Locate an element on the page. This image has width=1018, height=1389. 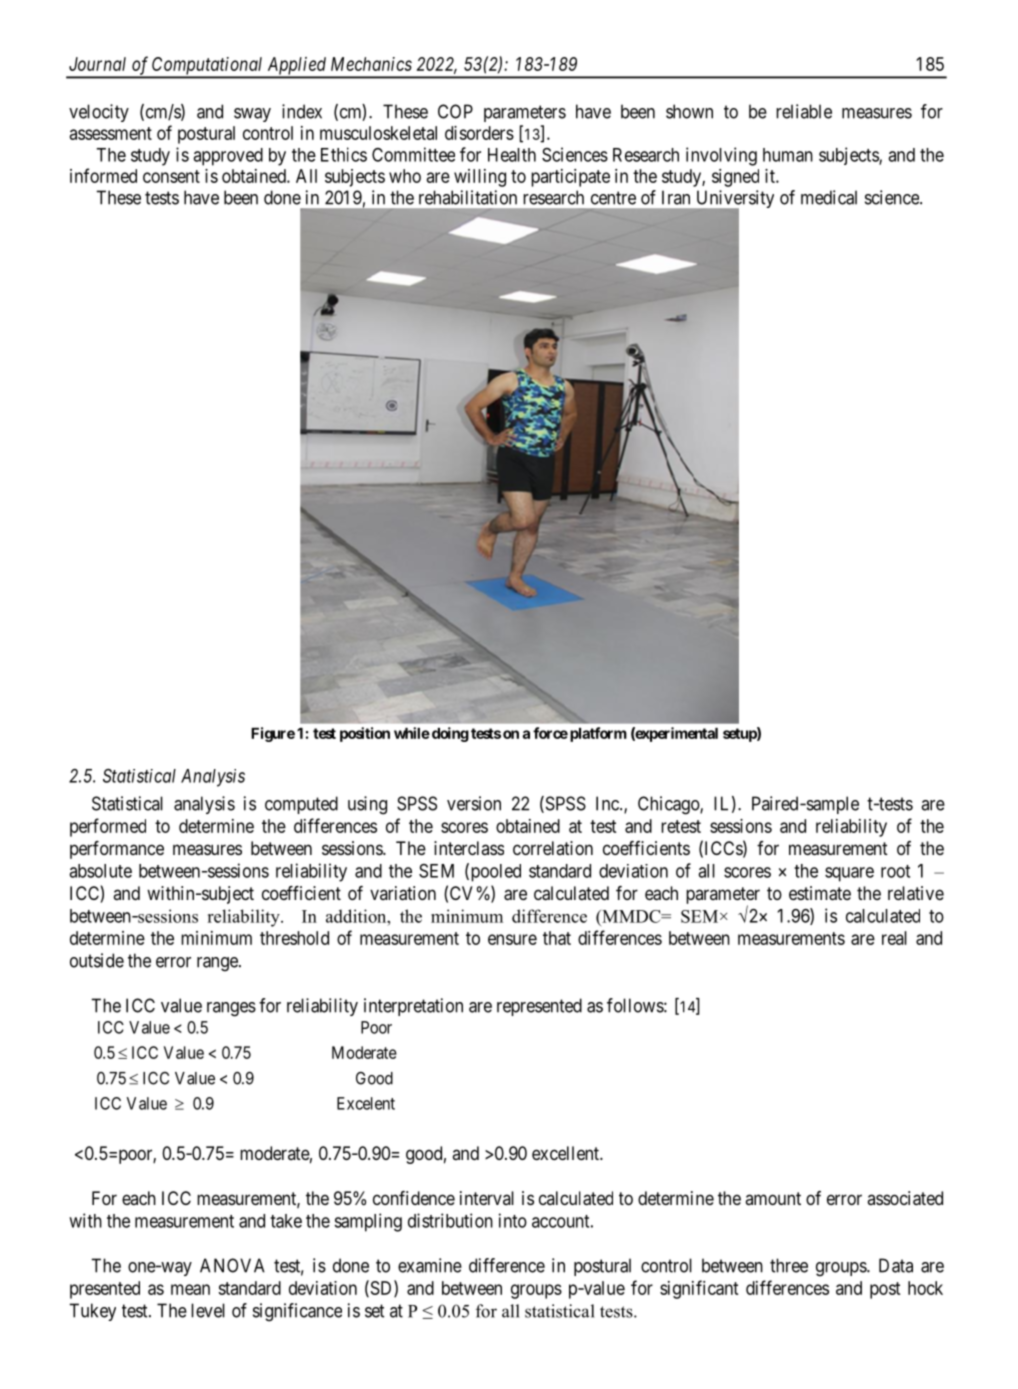
position is located at coordinates (365, 734).
